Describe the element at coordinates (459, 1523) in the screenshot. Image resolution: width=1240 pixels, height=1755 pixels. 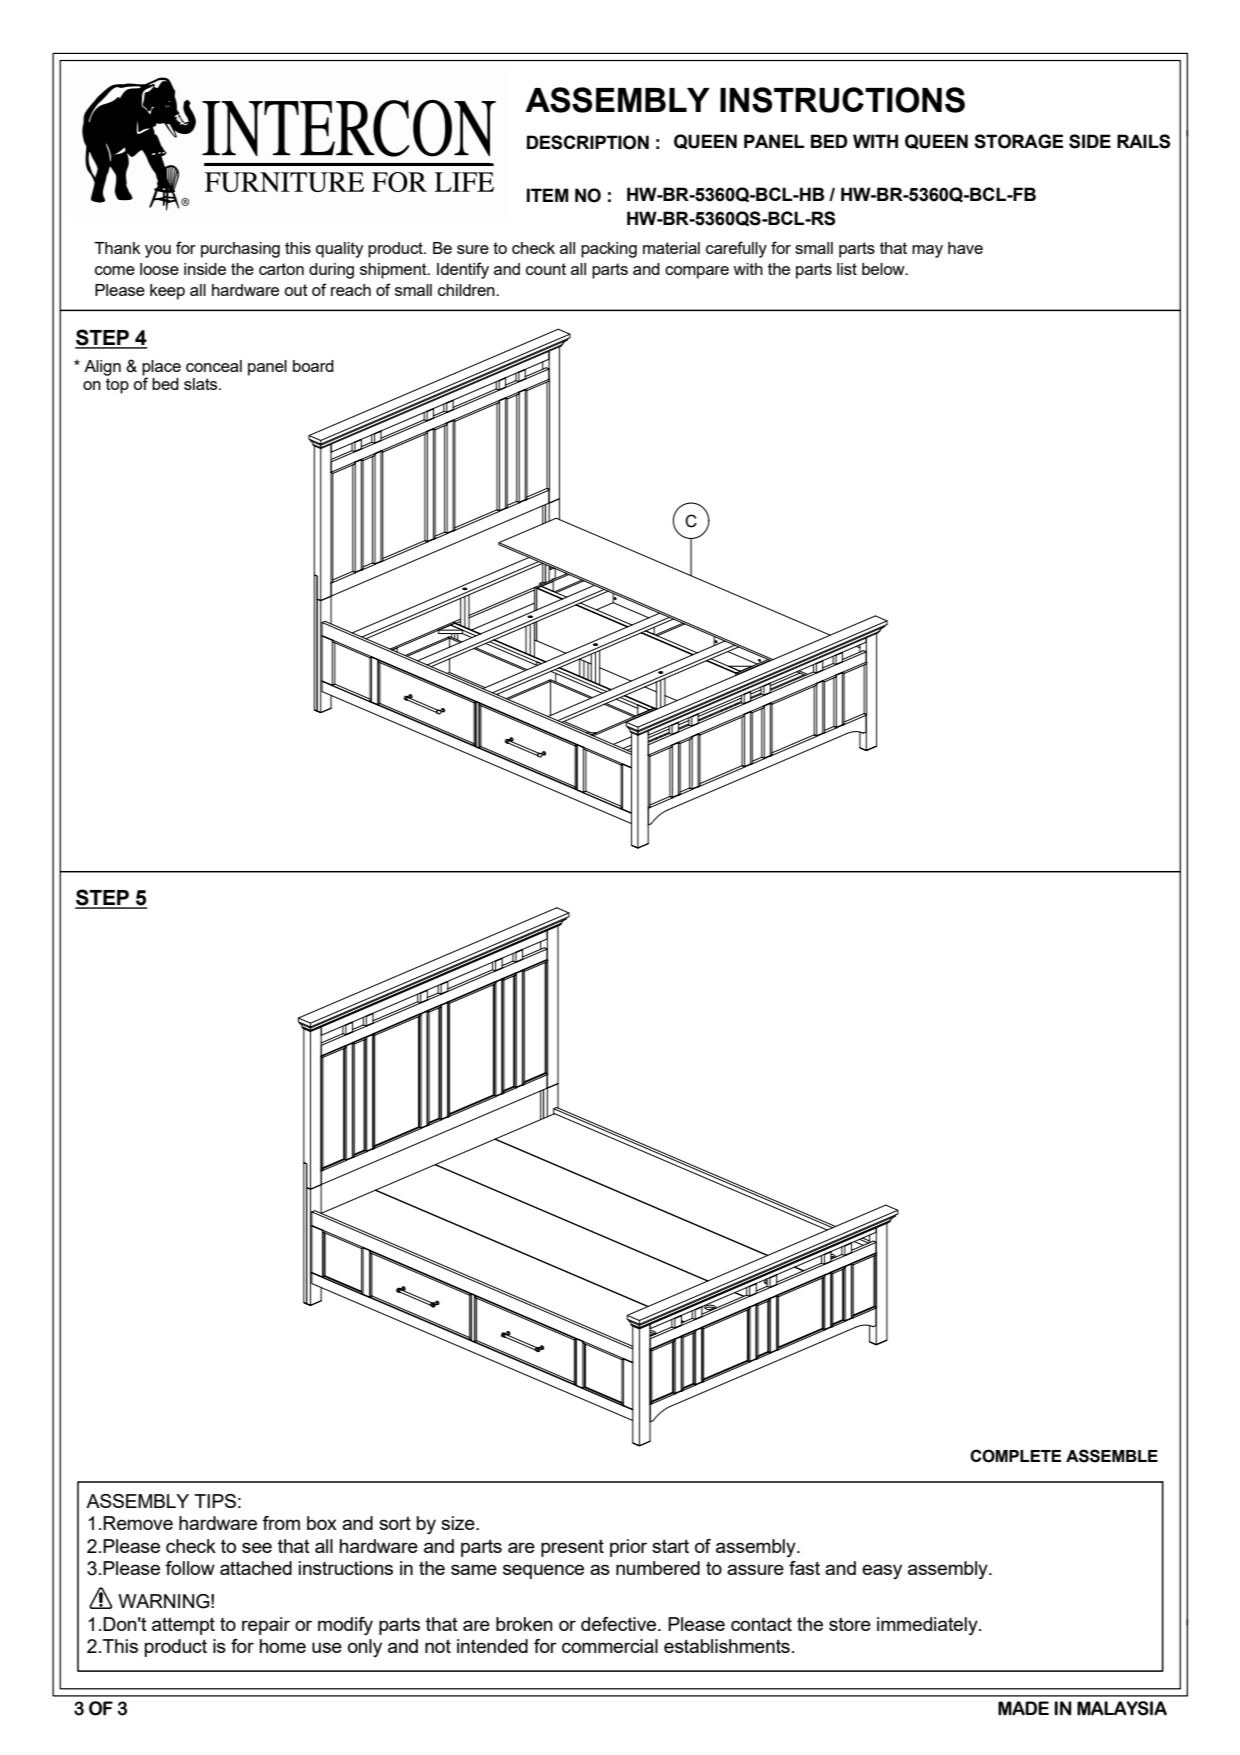
I see `size` at that location.
